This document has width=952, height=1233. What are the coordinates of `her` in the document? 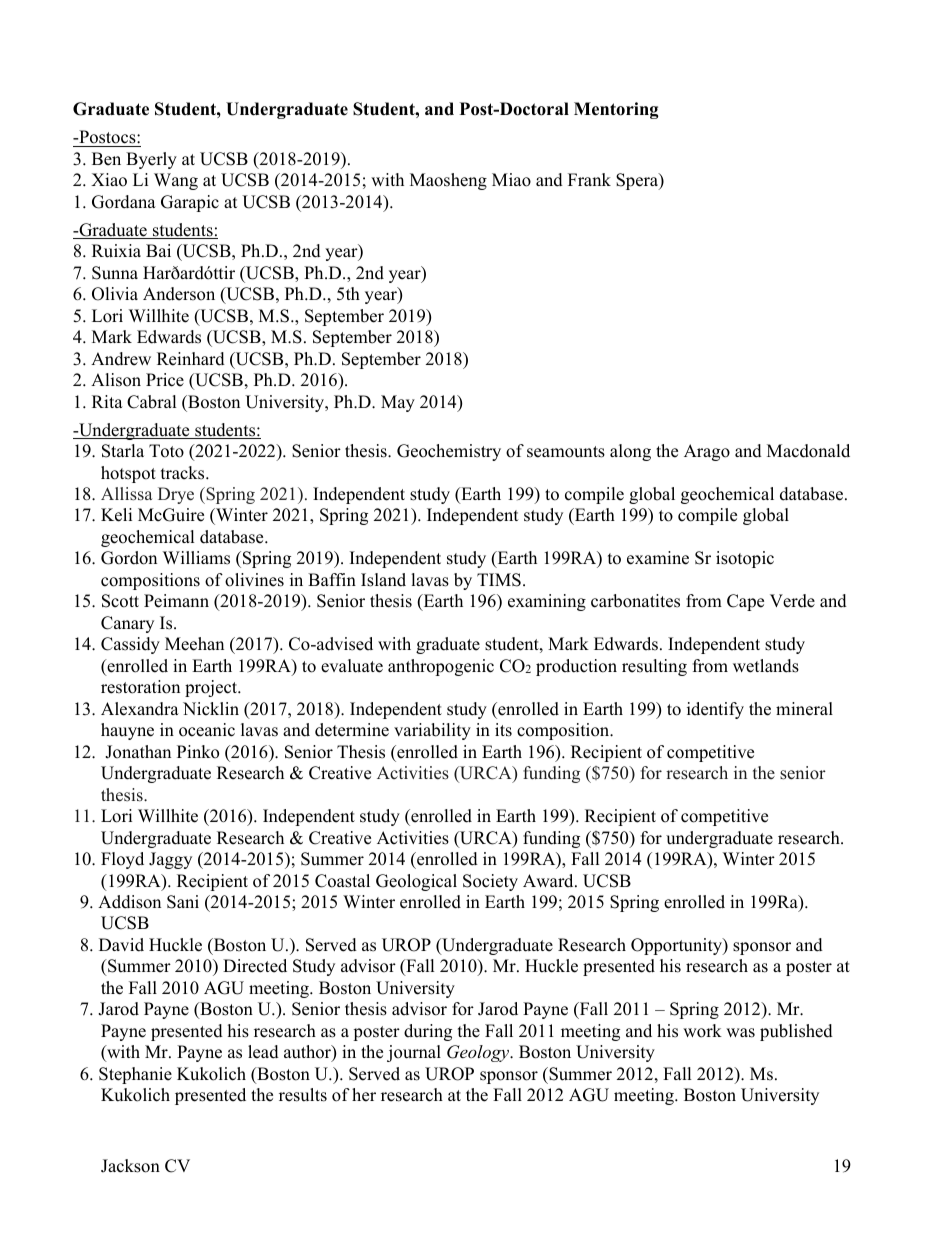 It's located at (364, 1095).
